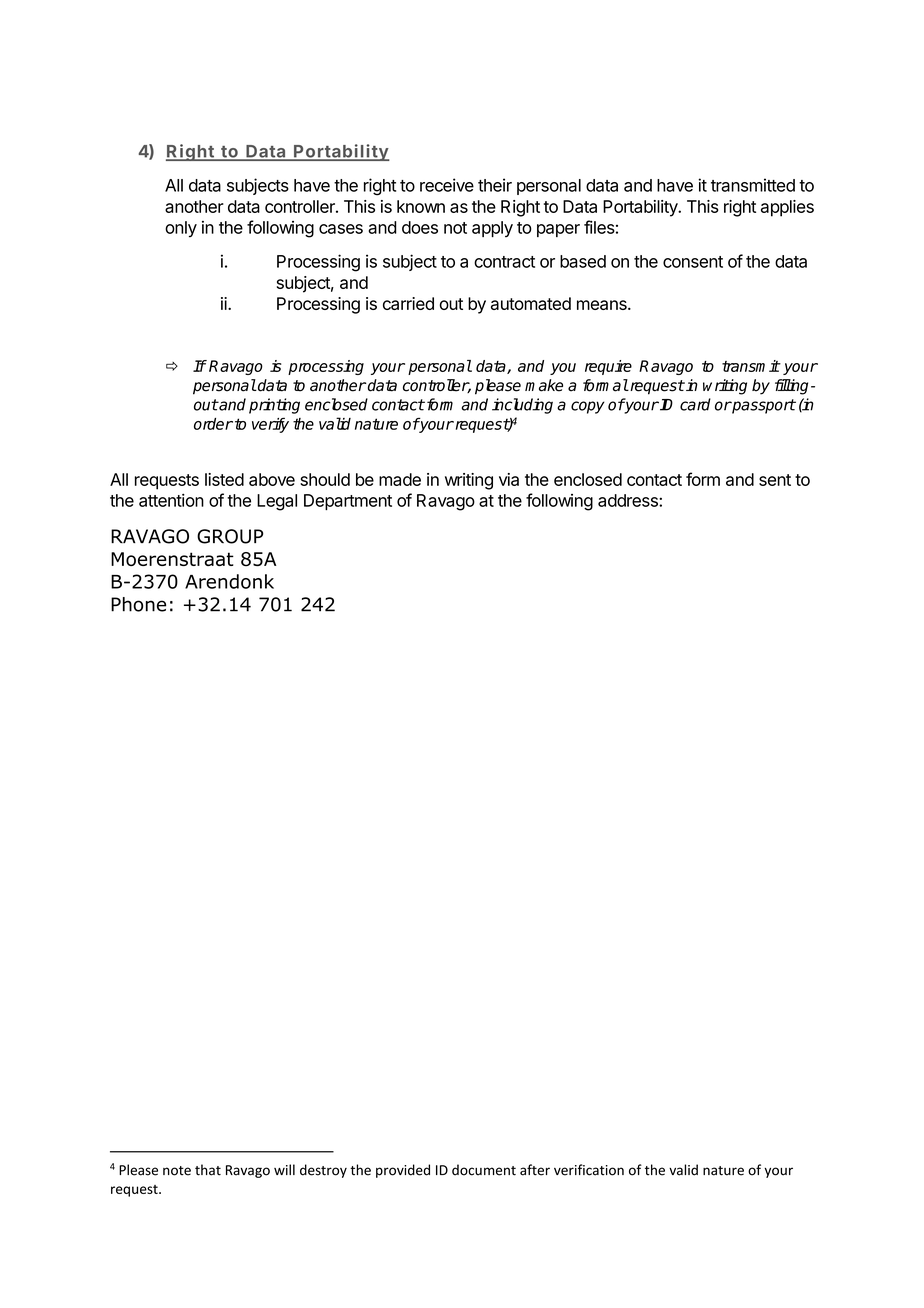  I want to click on GROUP, so click(230, 536).
